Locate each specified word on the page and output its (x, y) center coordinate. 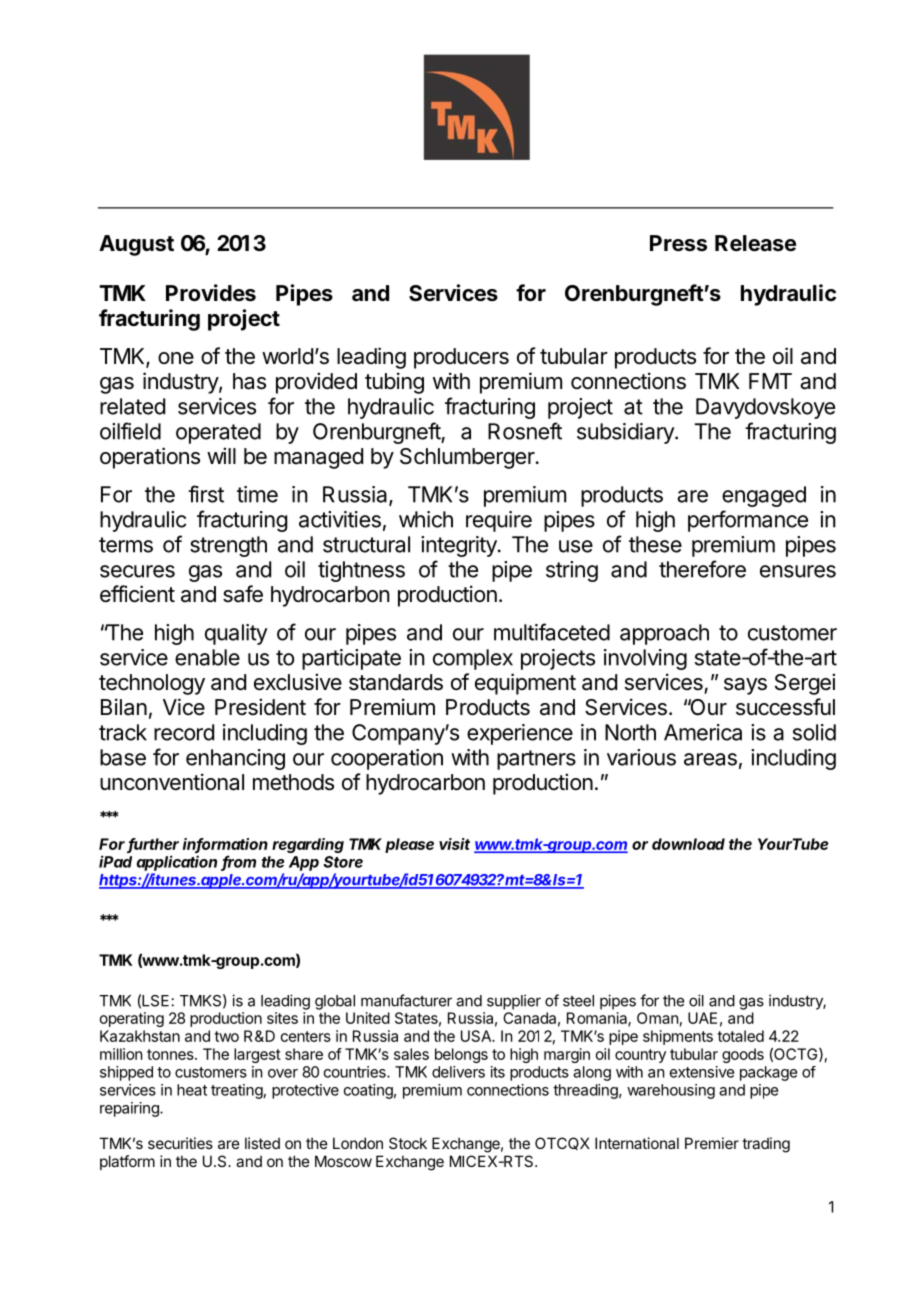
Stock (408, 1143)
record (184, 732)
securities (180, 1143)
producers (461, 358)
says (745, 686)
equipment (525, 684)
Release (755, 243)
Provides (211, 293)
